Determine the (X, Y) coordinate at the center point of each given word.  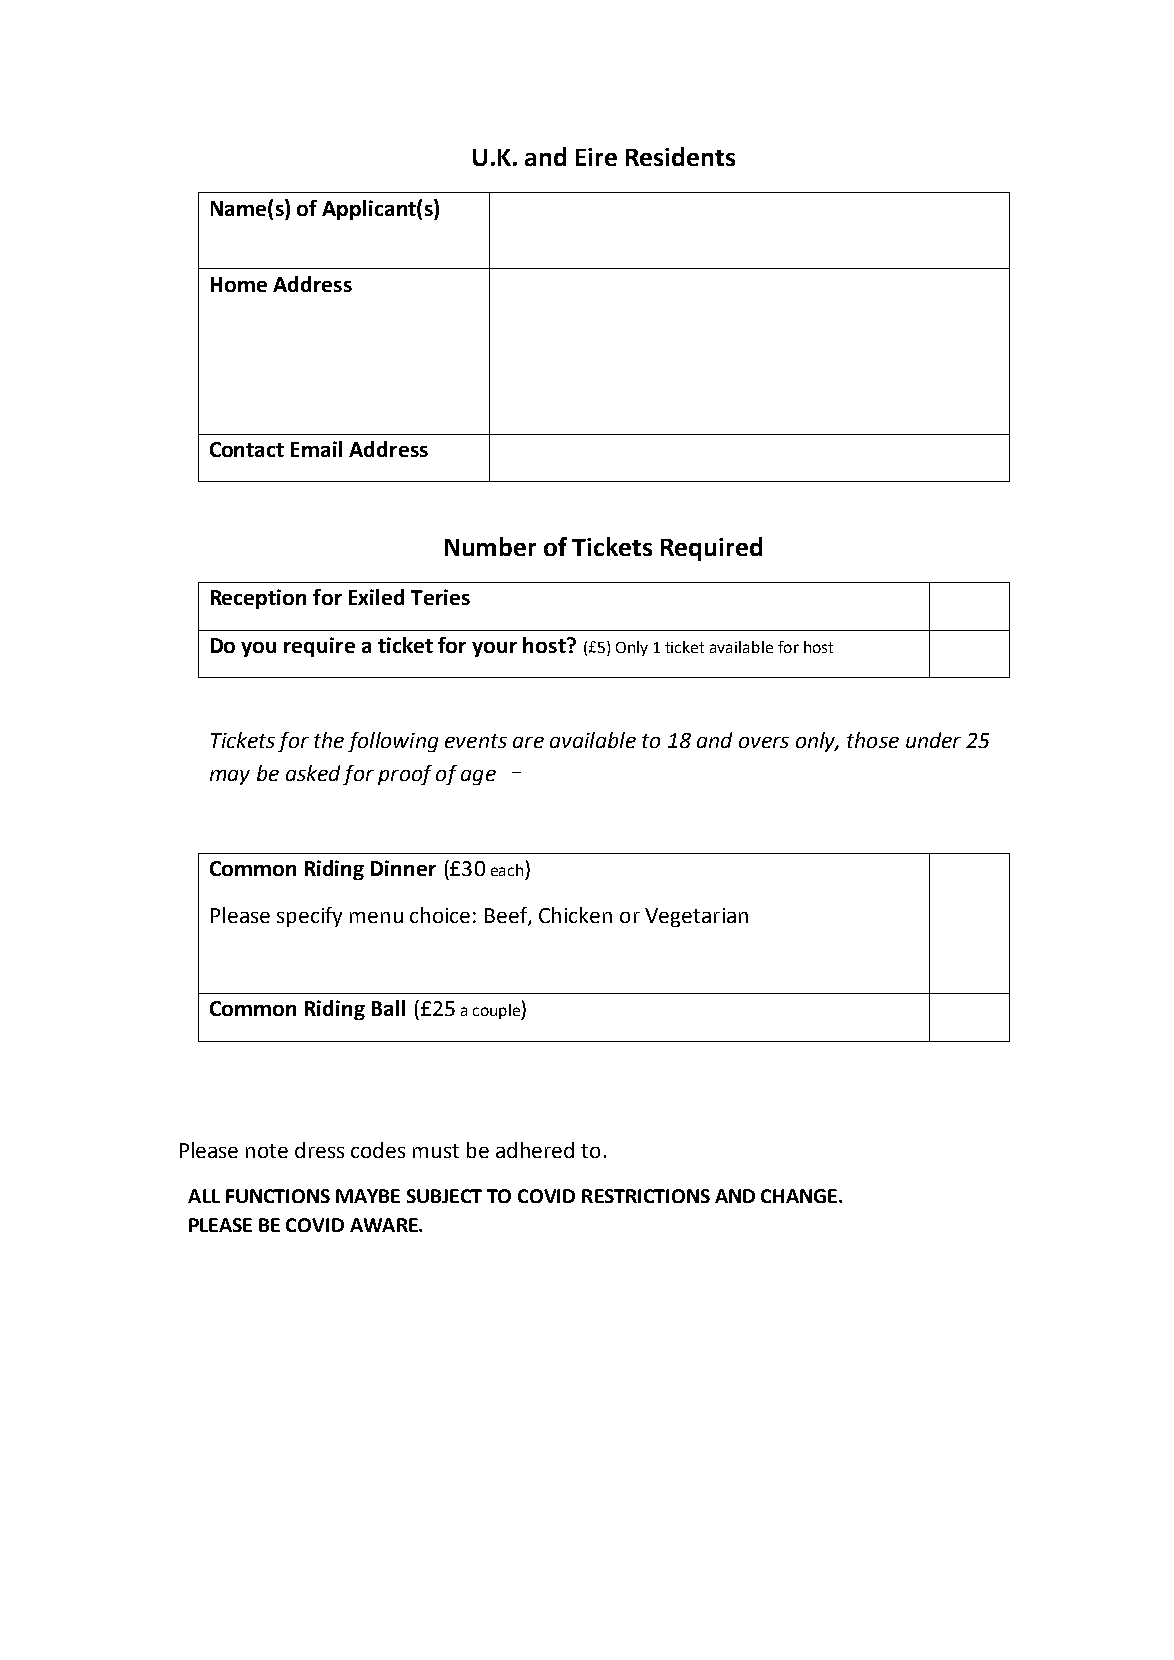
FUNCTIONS (278, 1196)
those (873, 740)
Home (239, 284)
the (329, 740)
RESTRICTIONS (646, 1196)
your (494, 649)
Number (490, 546)
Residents (680, 156)
